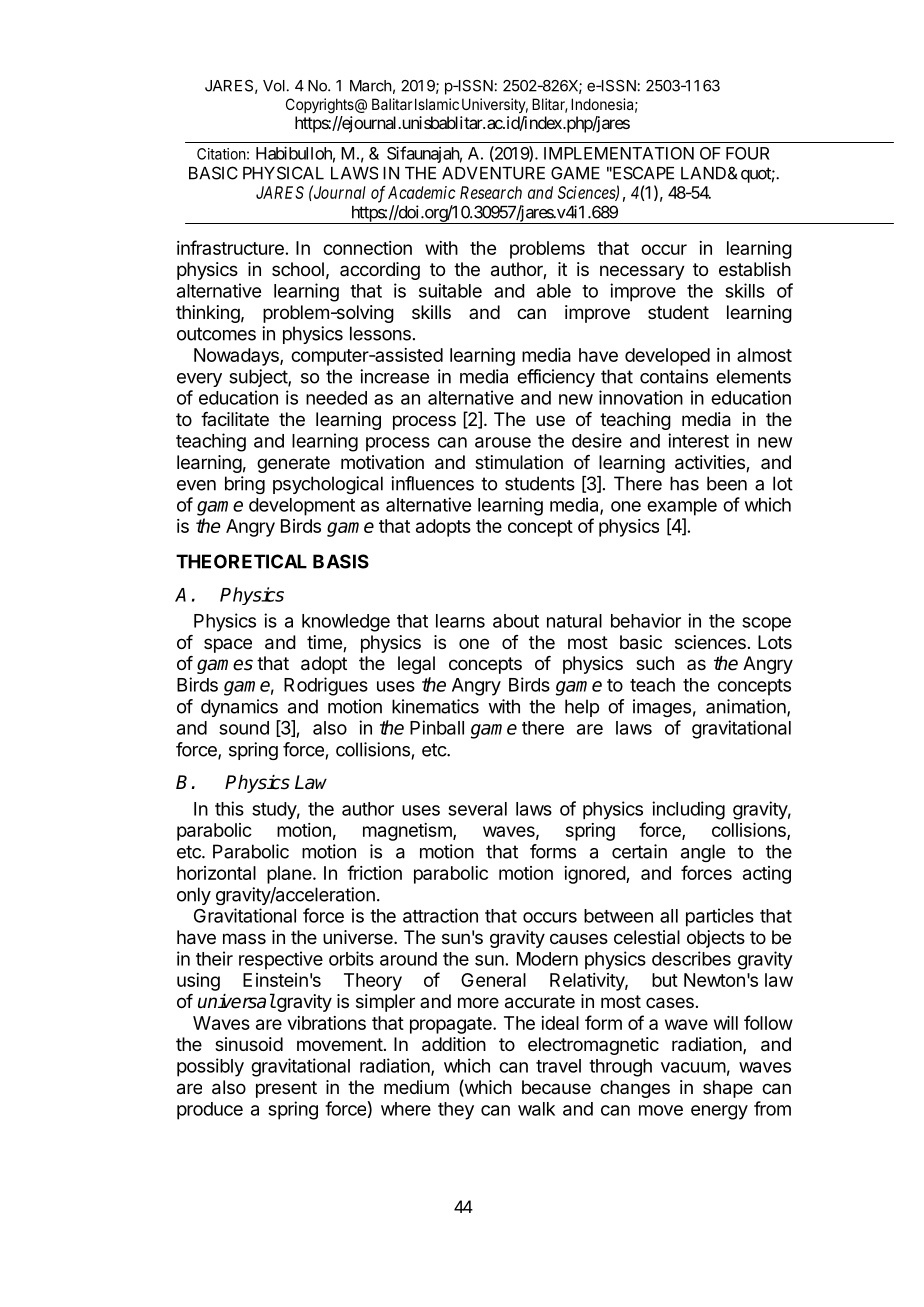 This screenshot has width=924, height=1307. What do you see at coordinates (241, 561) in the screenshot?
I see `THEORETICAL` at bounding box center [241, 561].
